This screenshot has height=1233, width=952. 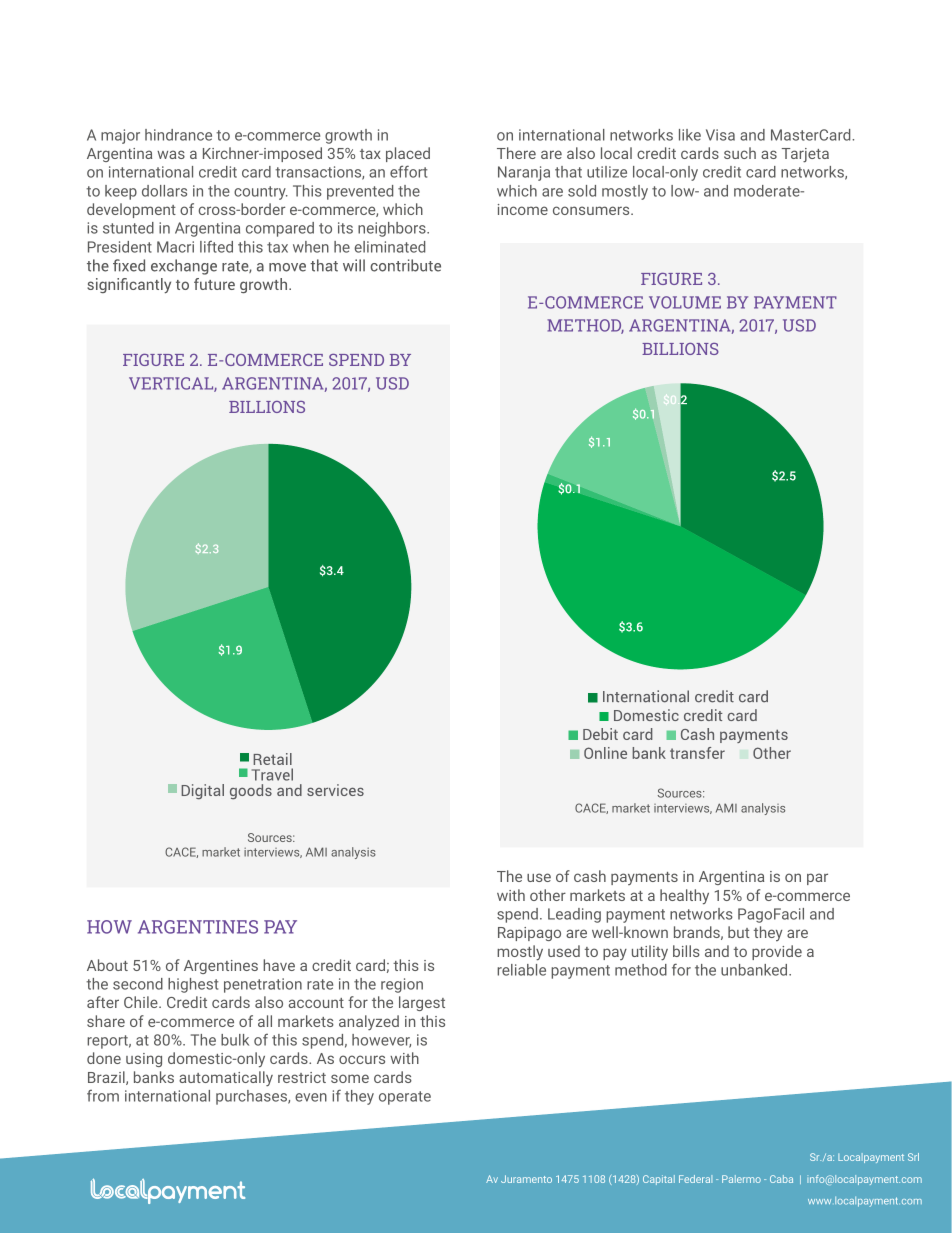 I want to click on provide, so click(x=777, y=952).
